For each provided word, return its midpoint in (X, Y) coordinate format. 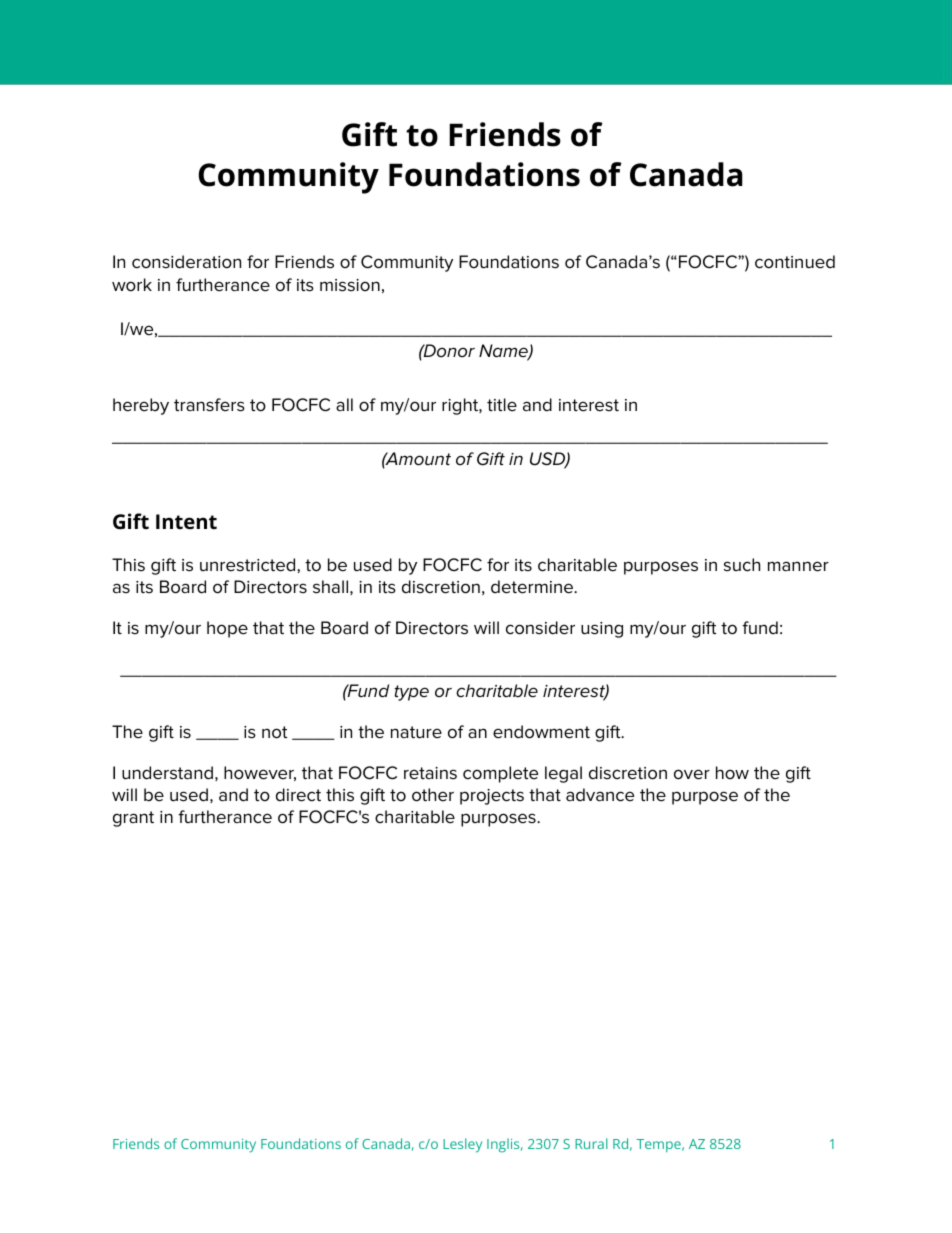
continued (795, 262)
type (412, 693)
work (132, 285)
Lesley (462, 1145)
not (274, 732)
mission (350, 285)
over (692, 774)
